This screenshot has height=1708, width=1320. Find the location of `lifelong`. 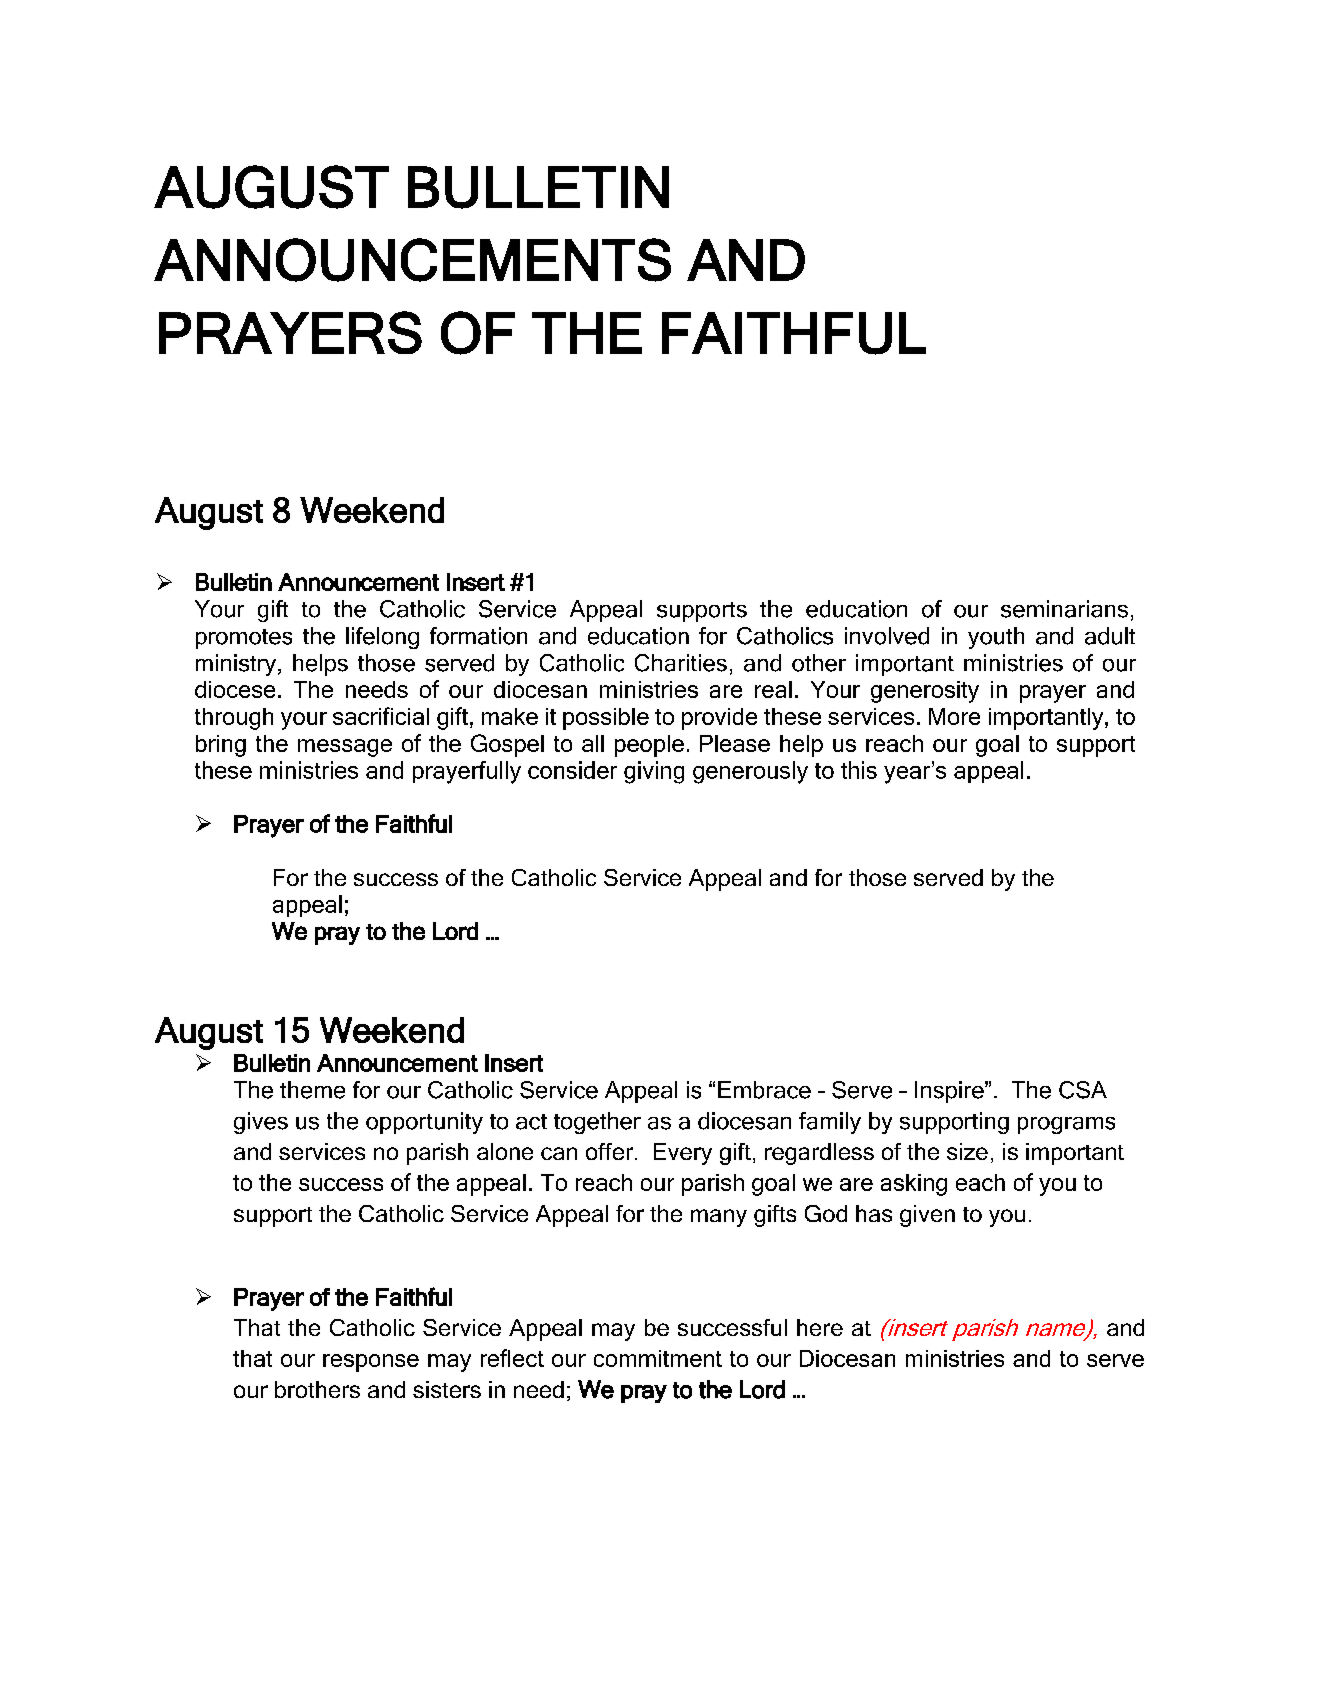

lifelong is located at coordinates (382, 638).
